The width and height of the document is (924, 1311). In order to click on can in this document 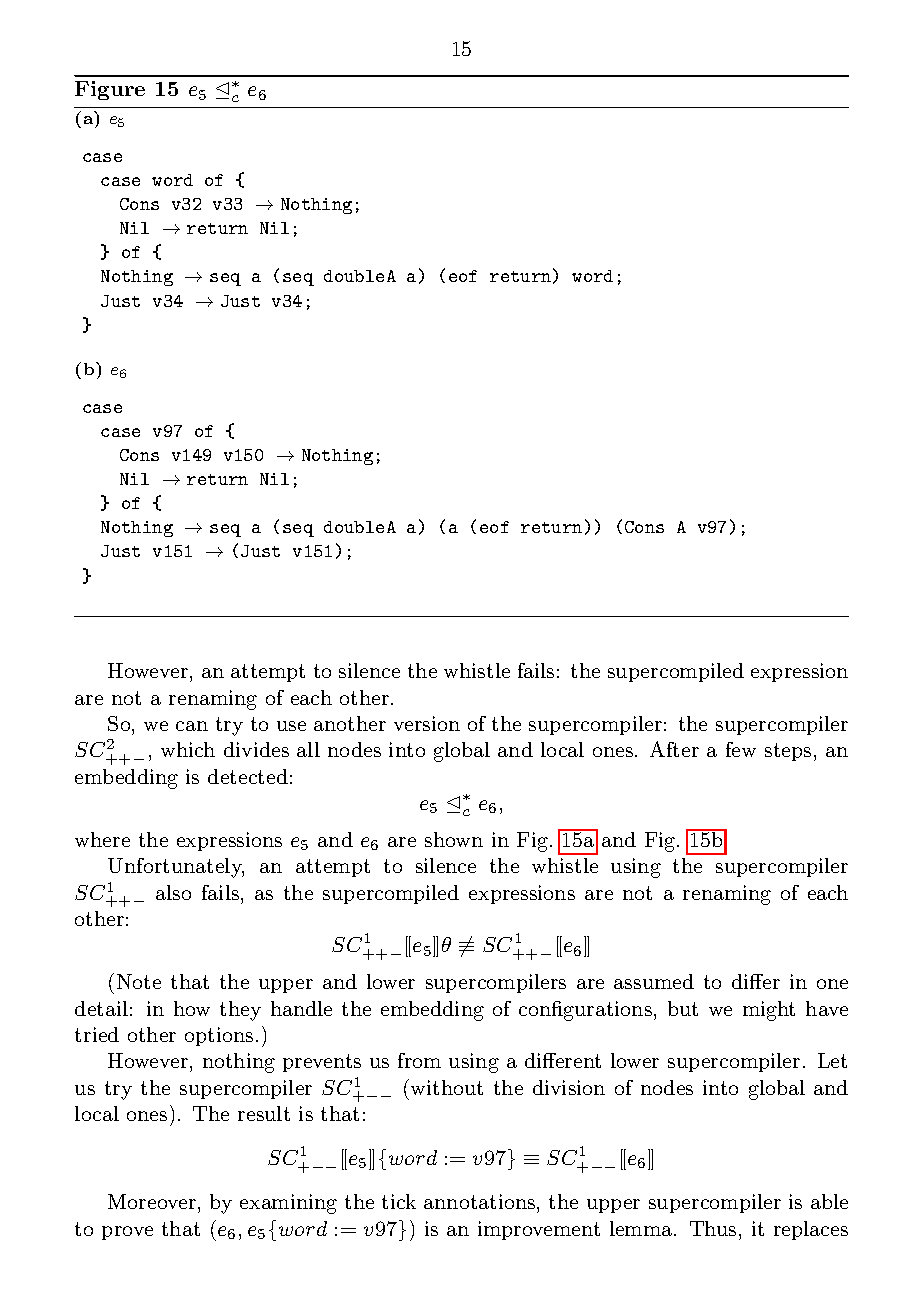, I will do `click(192, 726)`.
